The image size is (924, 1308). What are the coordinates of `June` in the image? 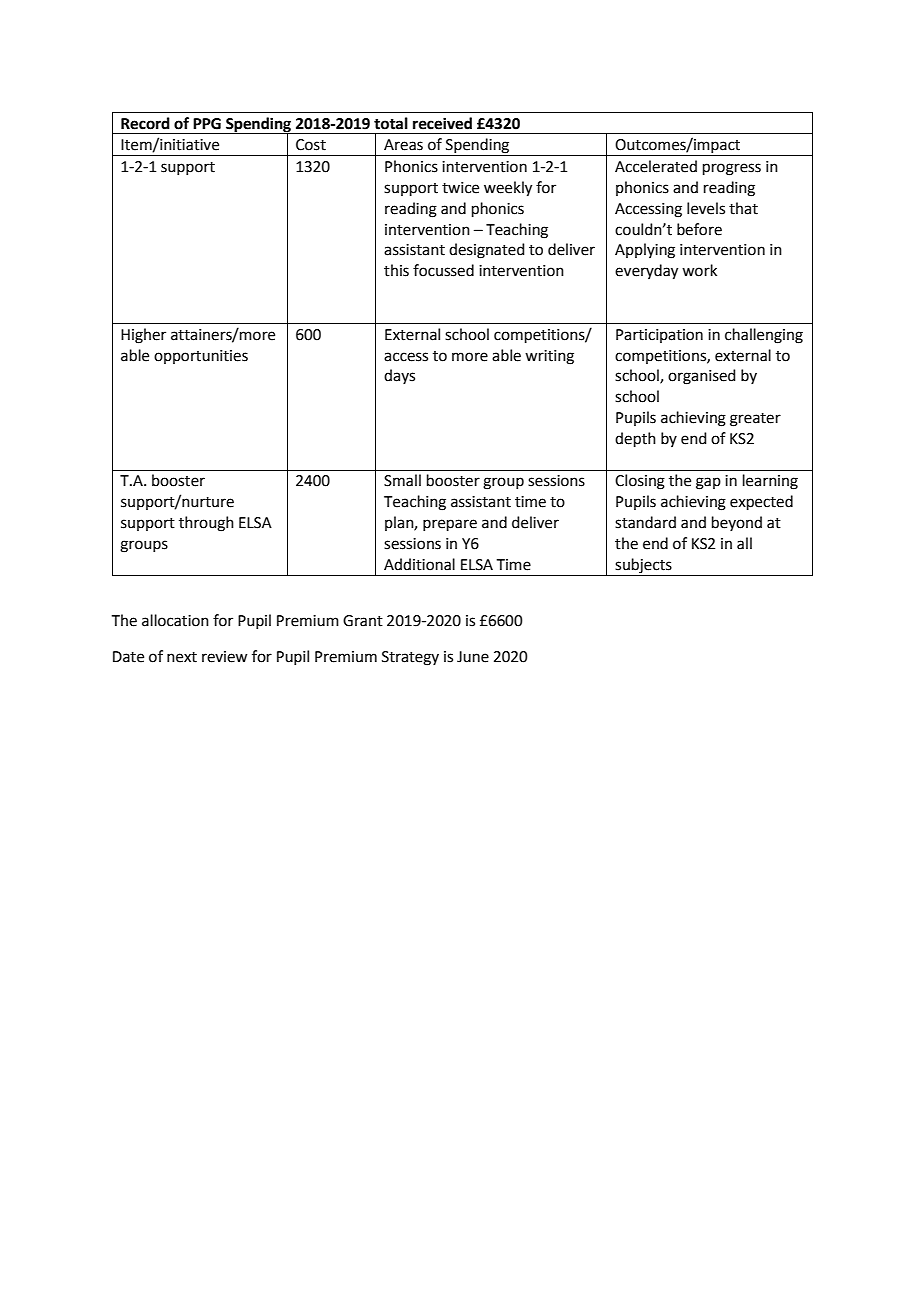 It's located at (473, 657).
